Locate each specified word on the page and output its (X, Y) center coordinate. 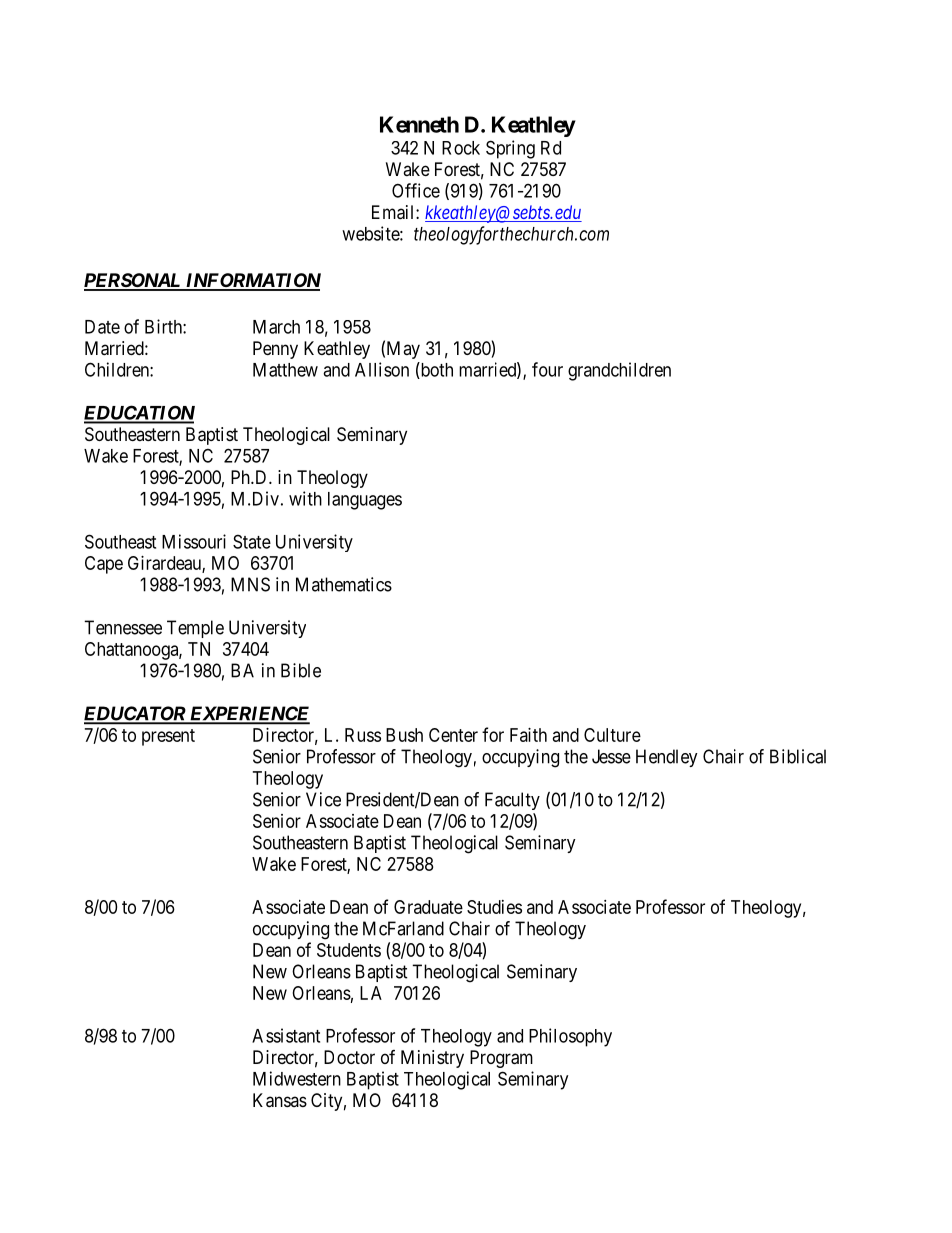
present (168, 737)
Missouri (194, 541)
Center (453, 735)
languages (365, 501)
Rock (461, 148)
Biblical (798, 756)
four (547, 369)
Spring (510, 149)
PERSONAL (134, 281)
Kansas (280, 1100)
